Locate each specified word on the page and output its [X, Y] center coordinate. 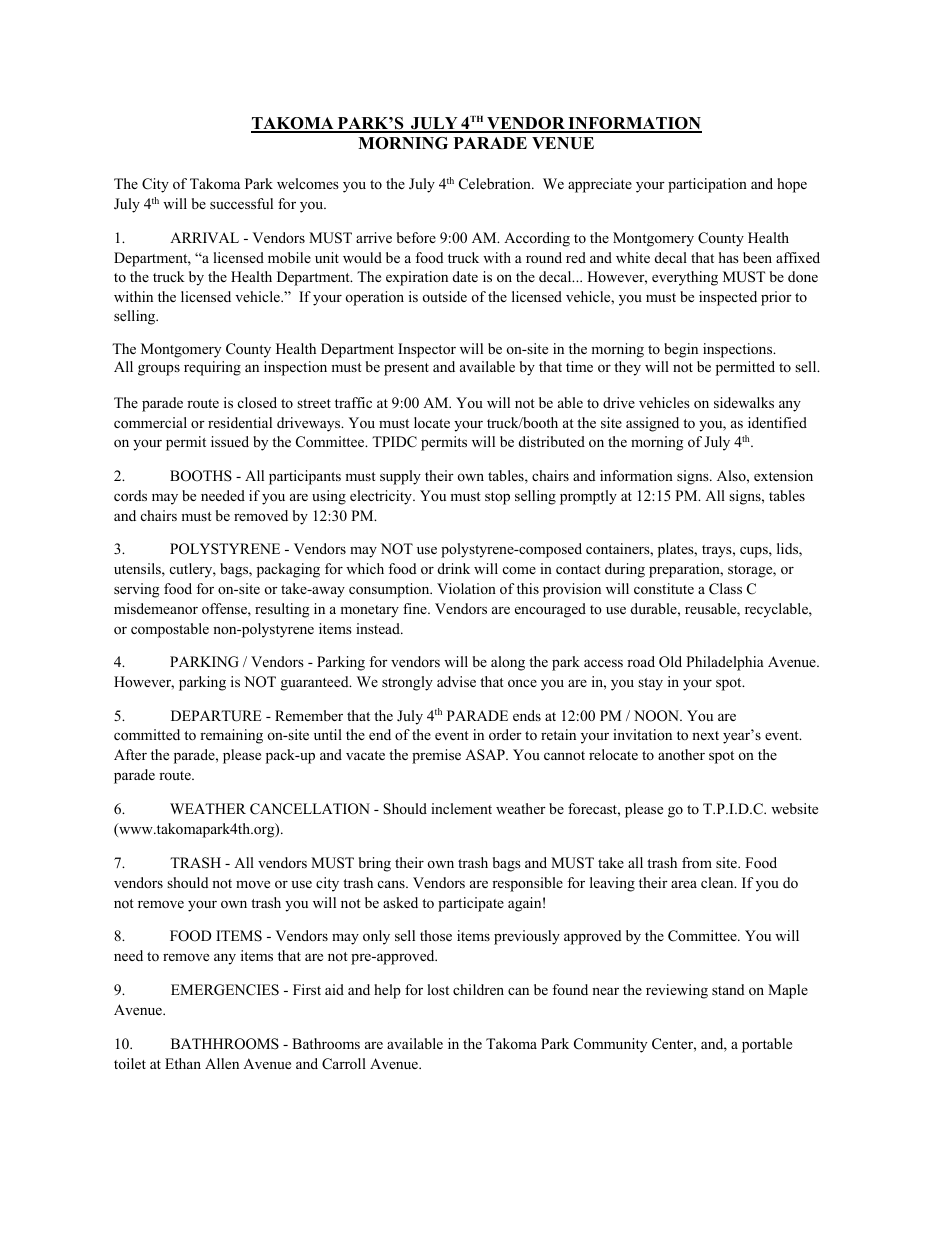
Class [725, 589]
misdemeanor [156, 608]
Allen [222, 1063]
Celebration [496, 184]
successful [241, 203]
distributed [552, 441]
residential [240, 422]
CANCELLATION [310, 809]
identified [777, 422]
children [478, 989]
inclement [461, 808]
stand [728, 989]
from [697, 862]
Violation [466, 588]
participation [707, 185]
